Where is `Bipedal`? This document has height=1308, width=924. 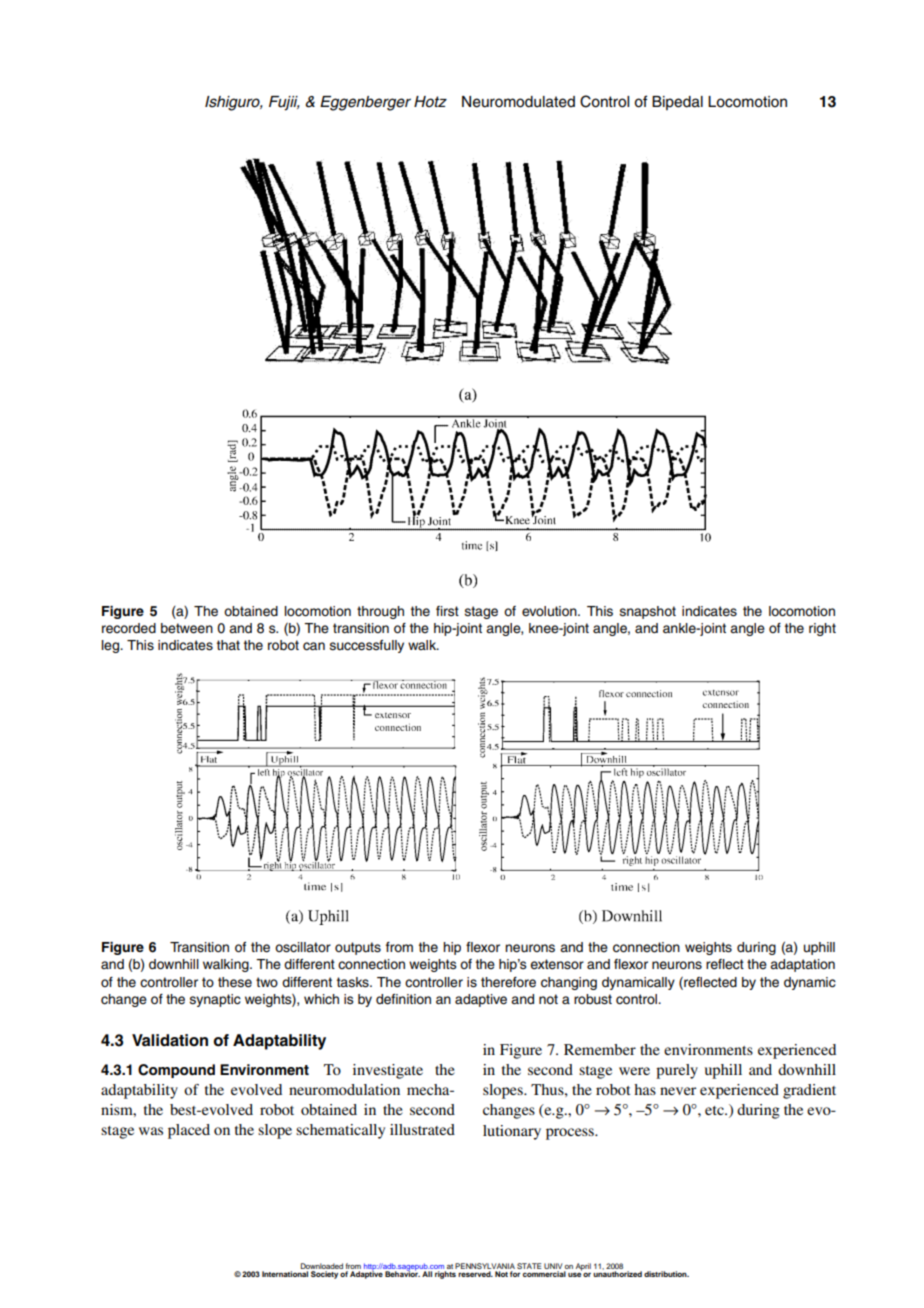 Bipedal is located at coordinates (677, 103).
